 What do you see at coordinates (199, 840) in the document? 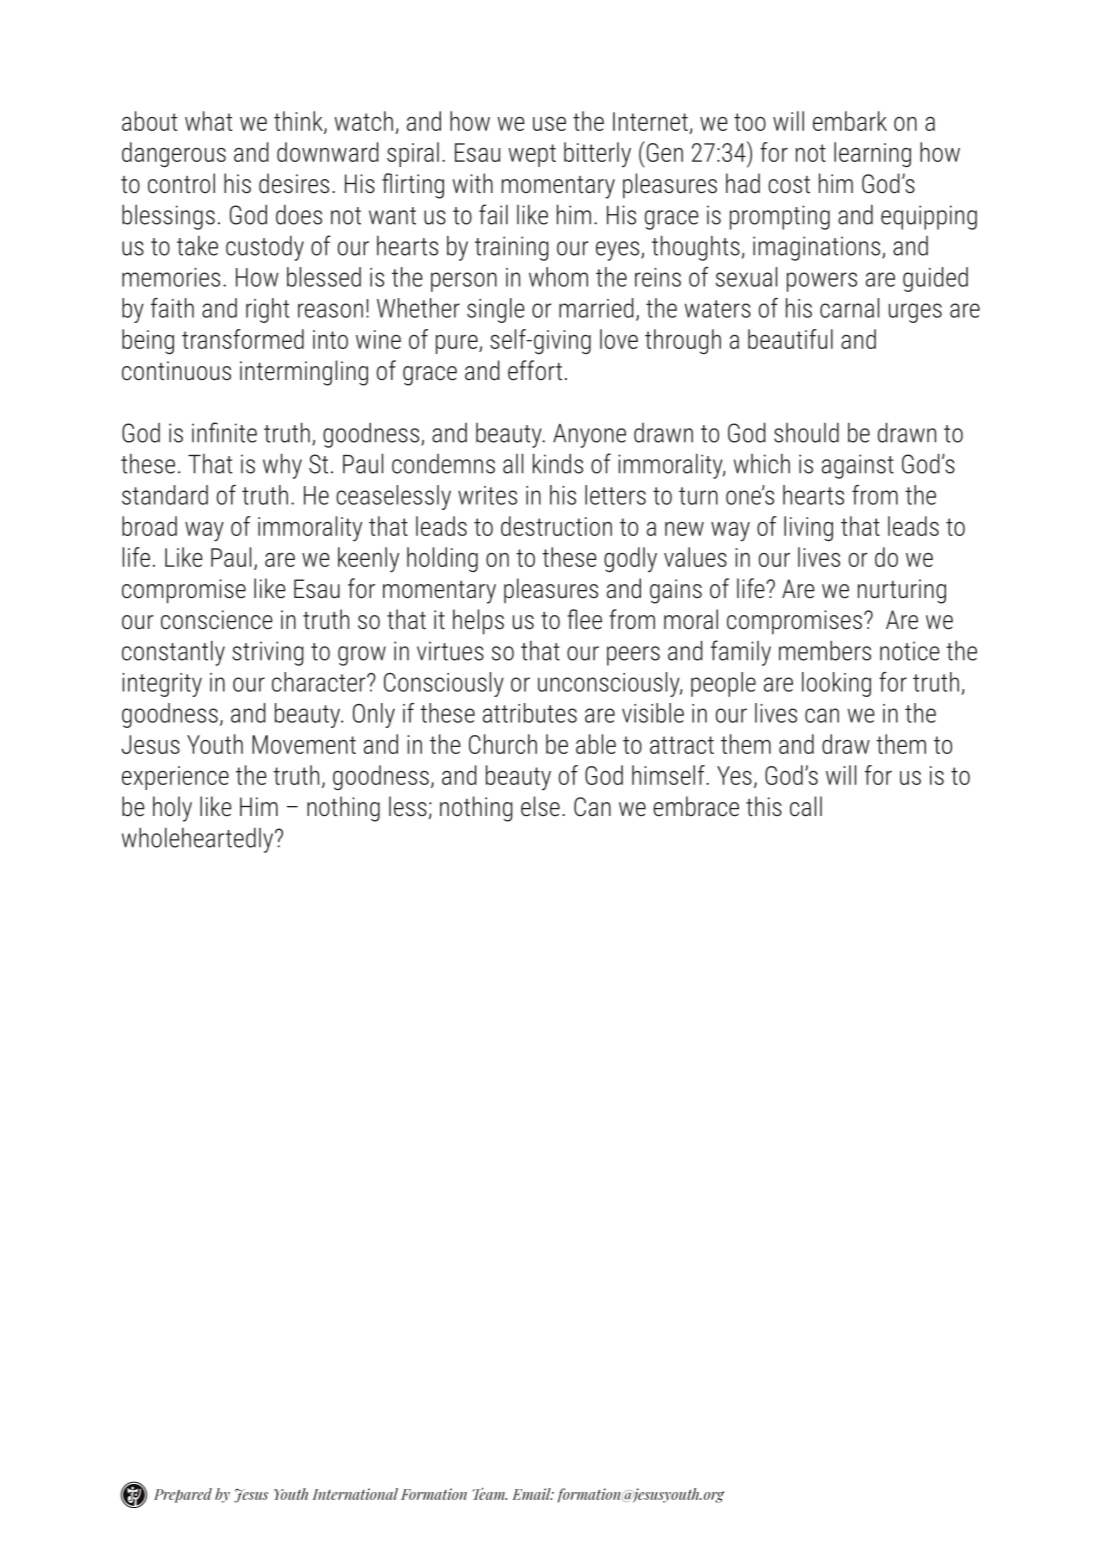
I see `wholeheartedly` at bounding box center [199, 840].
